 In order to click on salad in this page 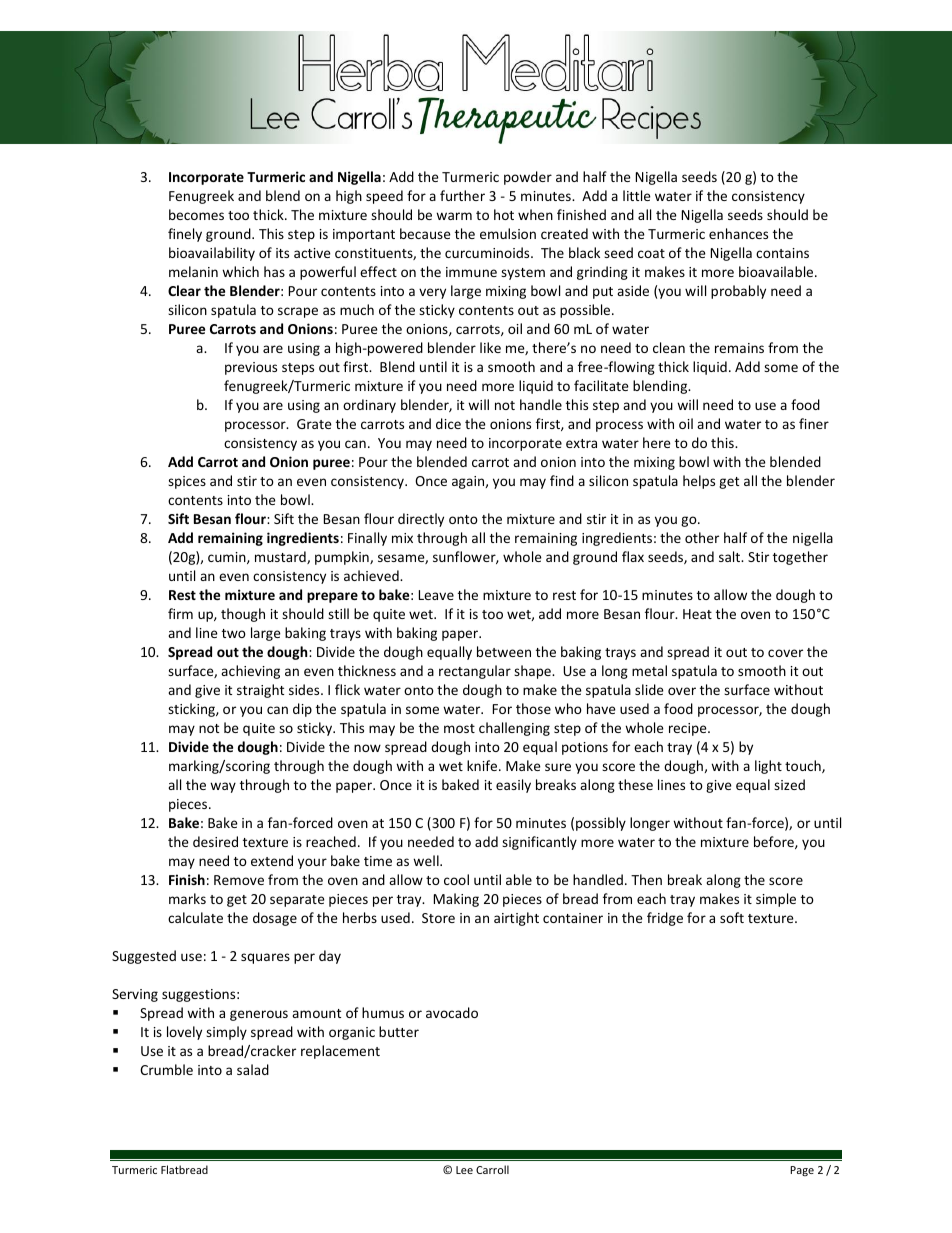, I will do `click(253, 1069)`.
